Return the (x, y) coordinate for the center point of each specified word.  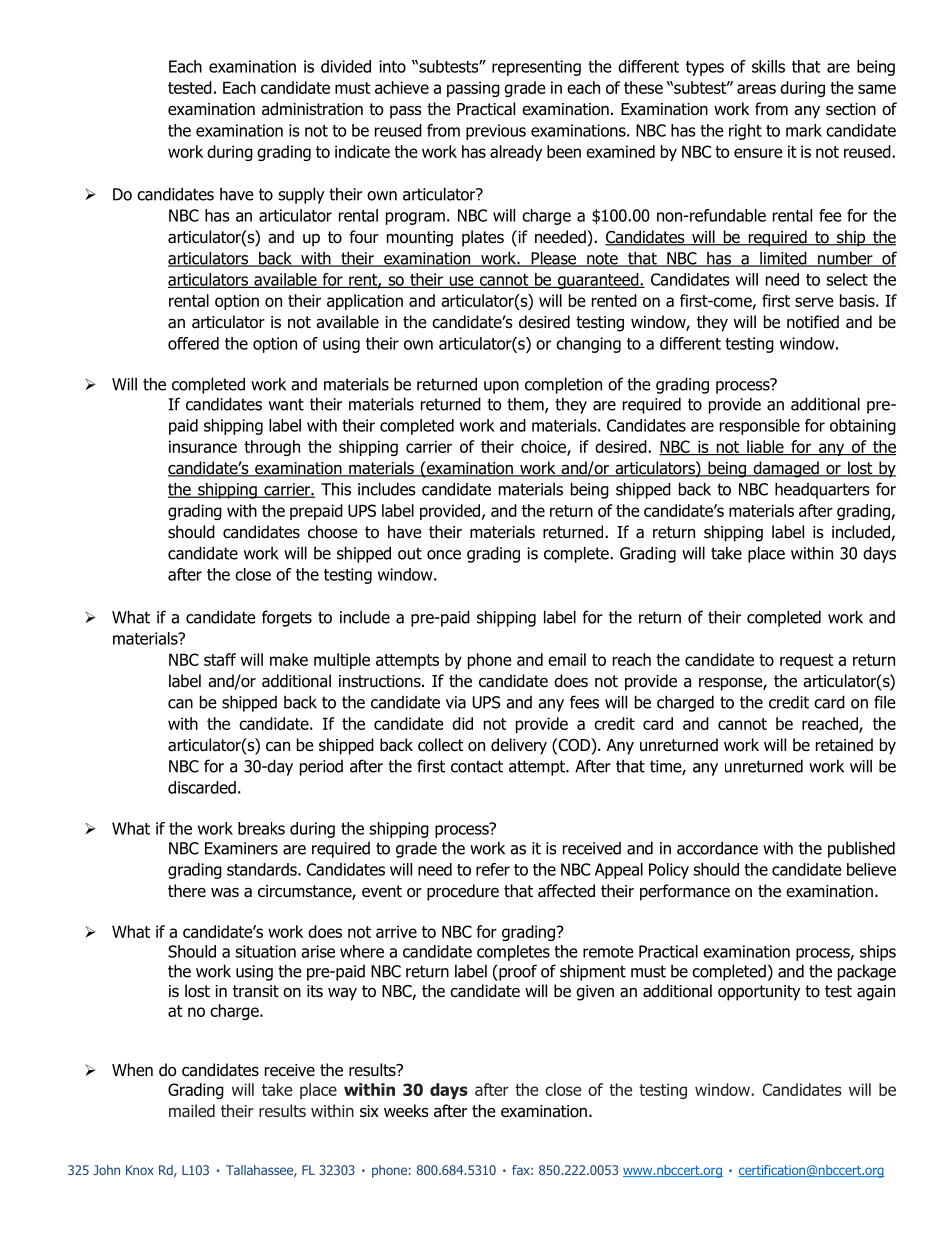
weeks (406, 1110)
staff (220, 659)
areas (756, 89)
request (807, 661)
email (567, 659)
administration (312, 109)
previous (496, 132)
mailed (192, 1111)
